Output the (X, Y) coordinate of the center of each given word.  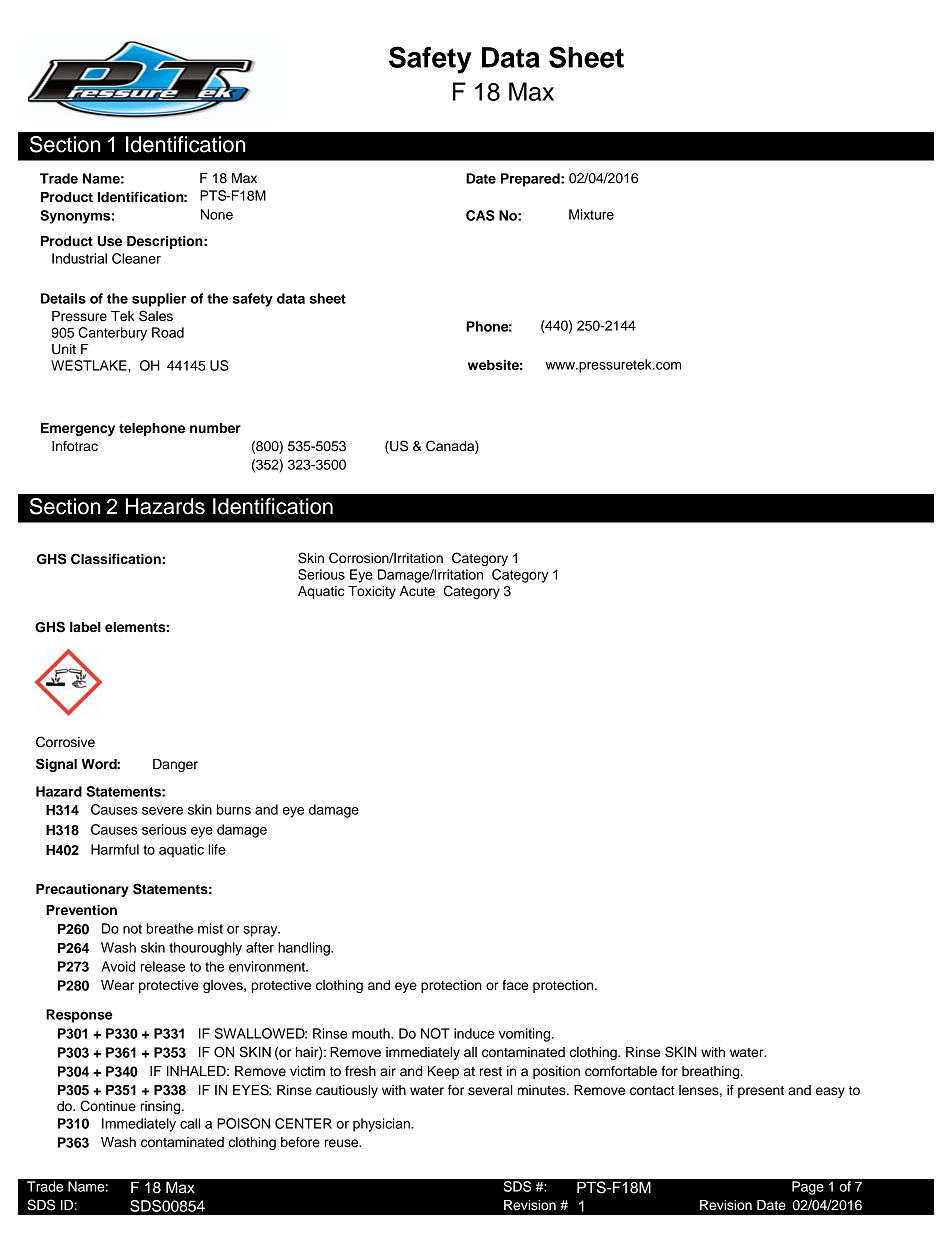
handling (305, 949)
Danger (175, 765)
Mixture (591, 214)
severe (162, 811)
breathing (712, 1072)
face (515, 985)
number (215, 428)
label (85, 627)
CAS (480, 215)
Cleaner (136, 258)
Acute (417, 591)
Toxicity (372, 592)
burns (234, 809)
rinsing (162, 1107)
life (217, 849)
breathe (169, 928)
